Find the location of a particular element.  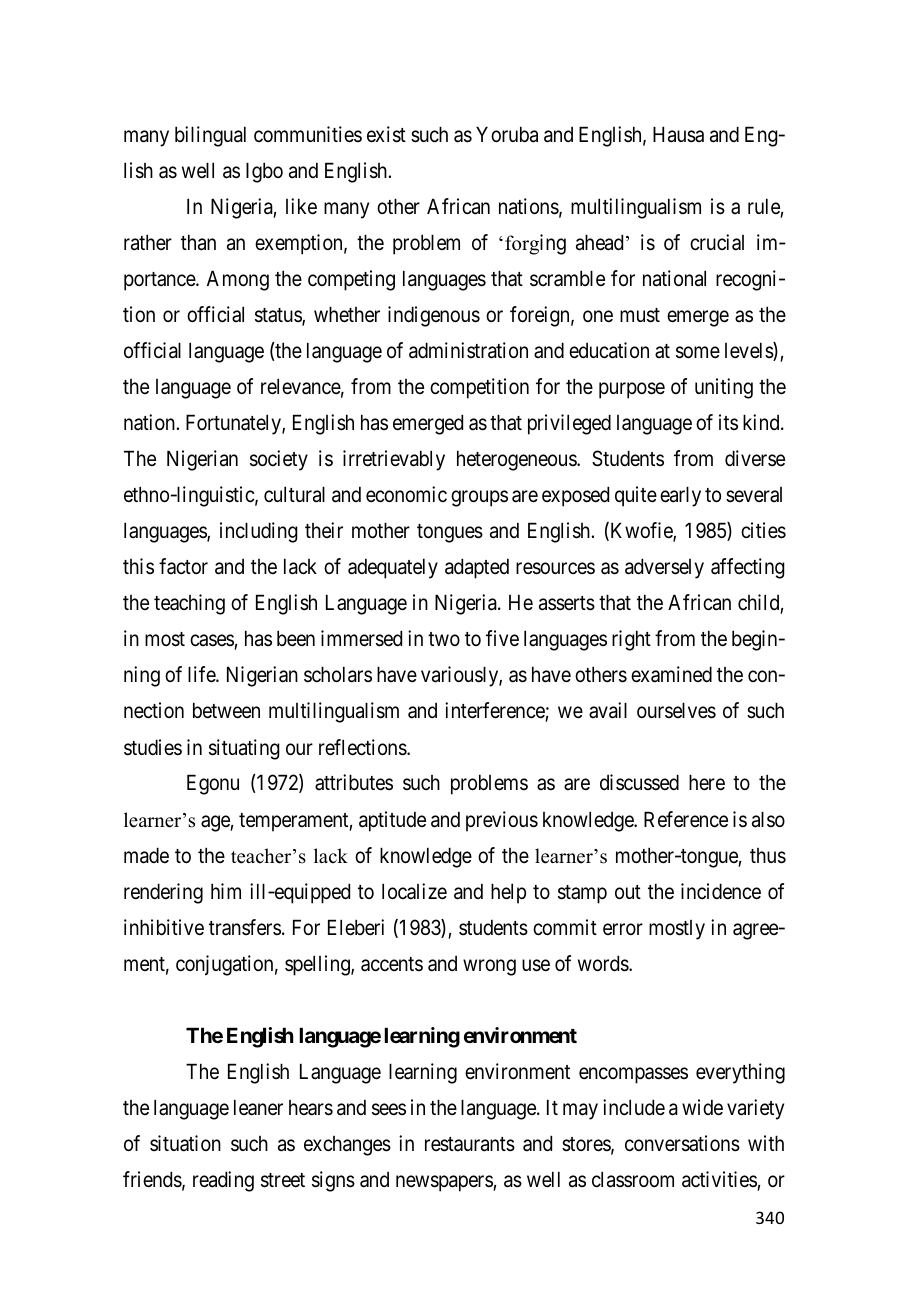

examined is located at coordinates (671, 674).
